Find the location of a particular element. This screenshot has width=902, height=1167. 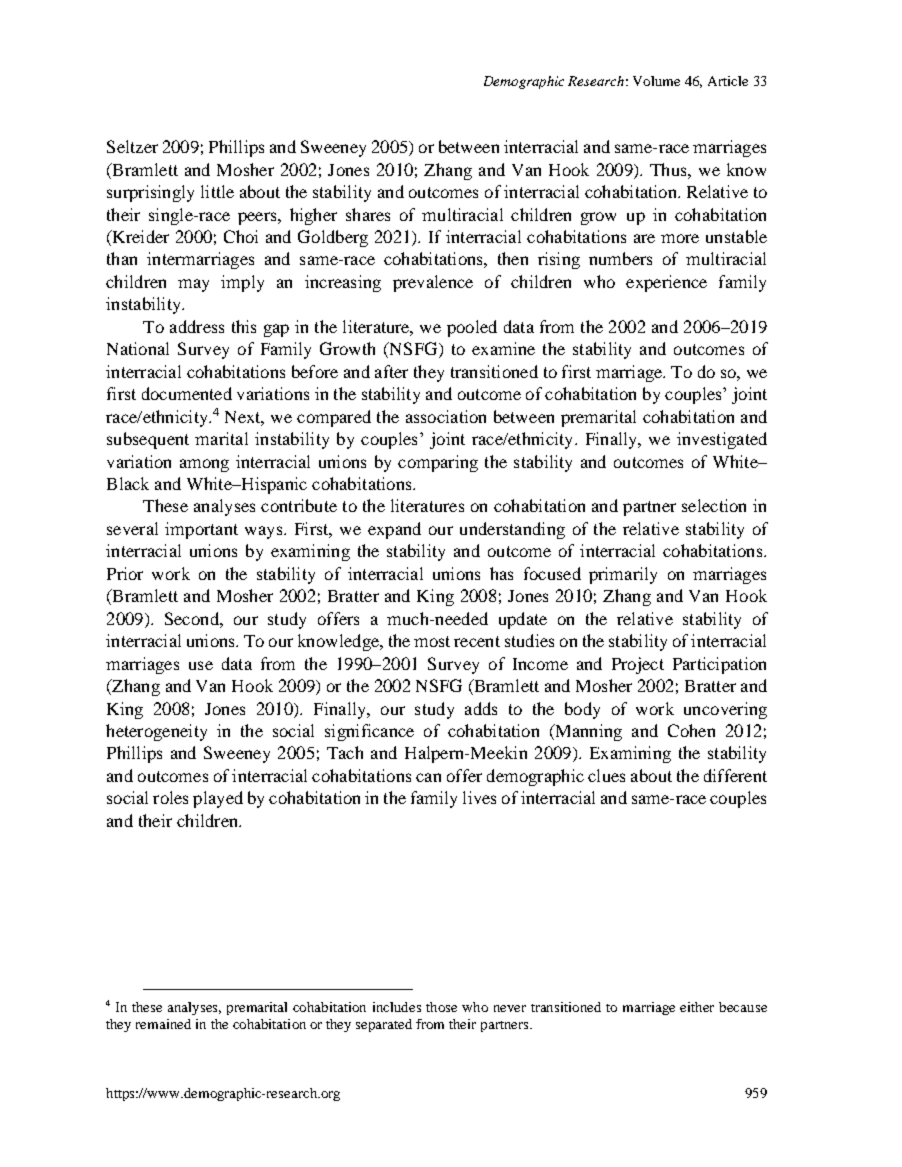

primarily is located at coordinates (623, 575).
